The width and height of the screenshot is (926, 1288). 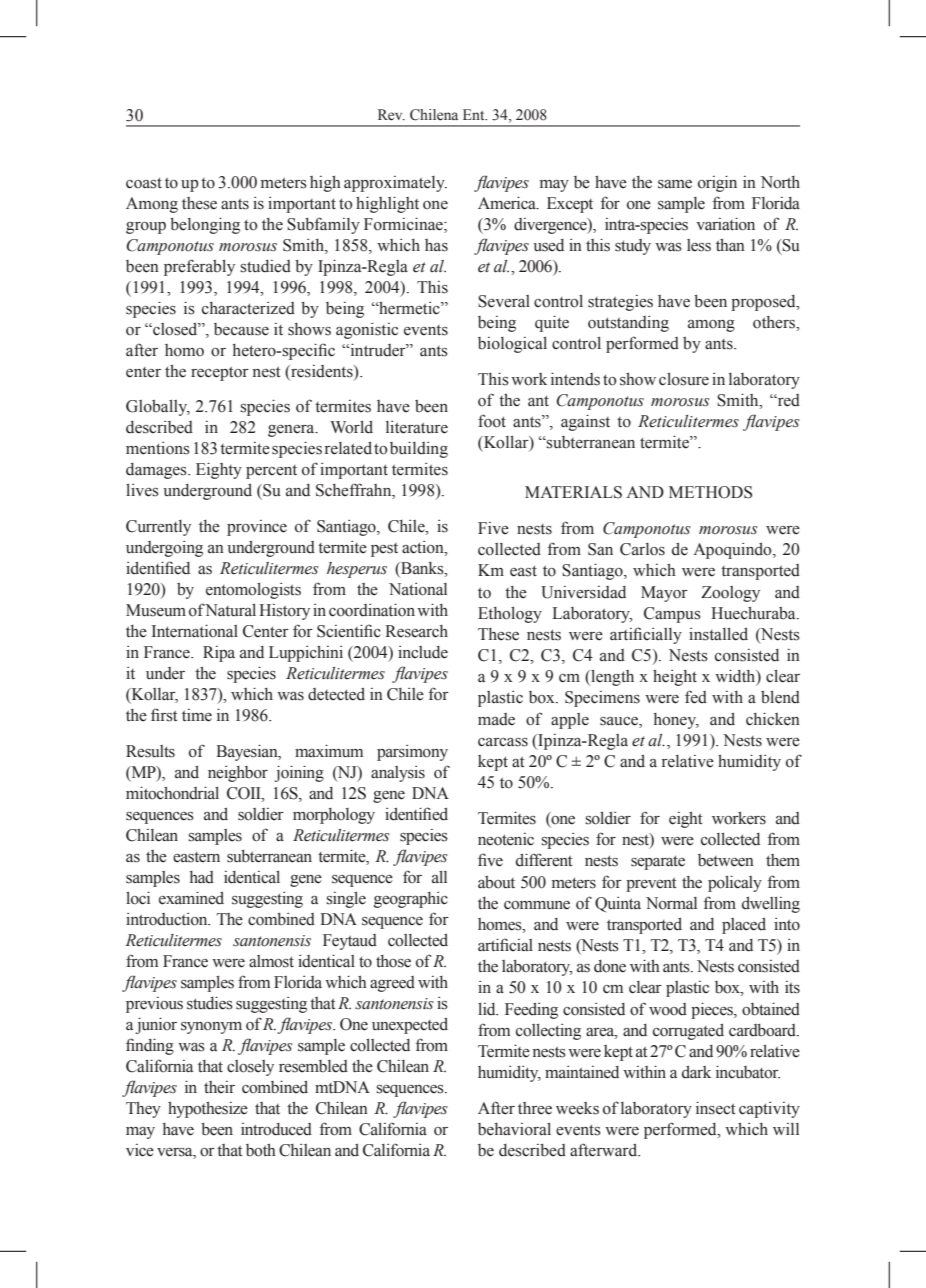 I want to click on include, so click(x=423, y=652).
